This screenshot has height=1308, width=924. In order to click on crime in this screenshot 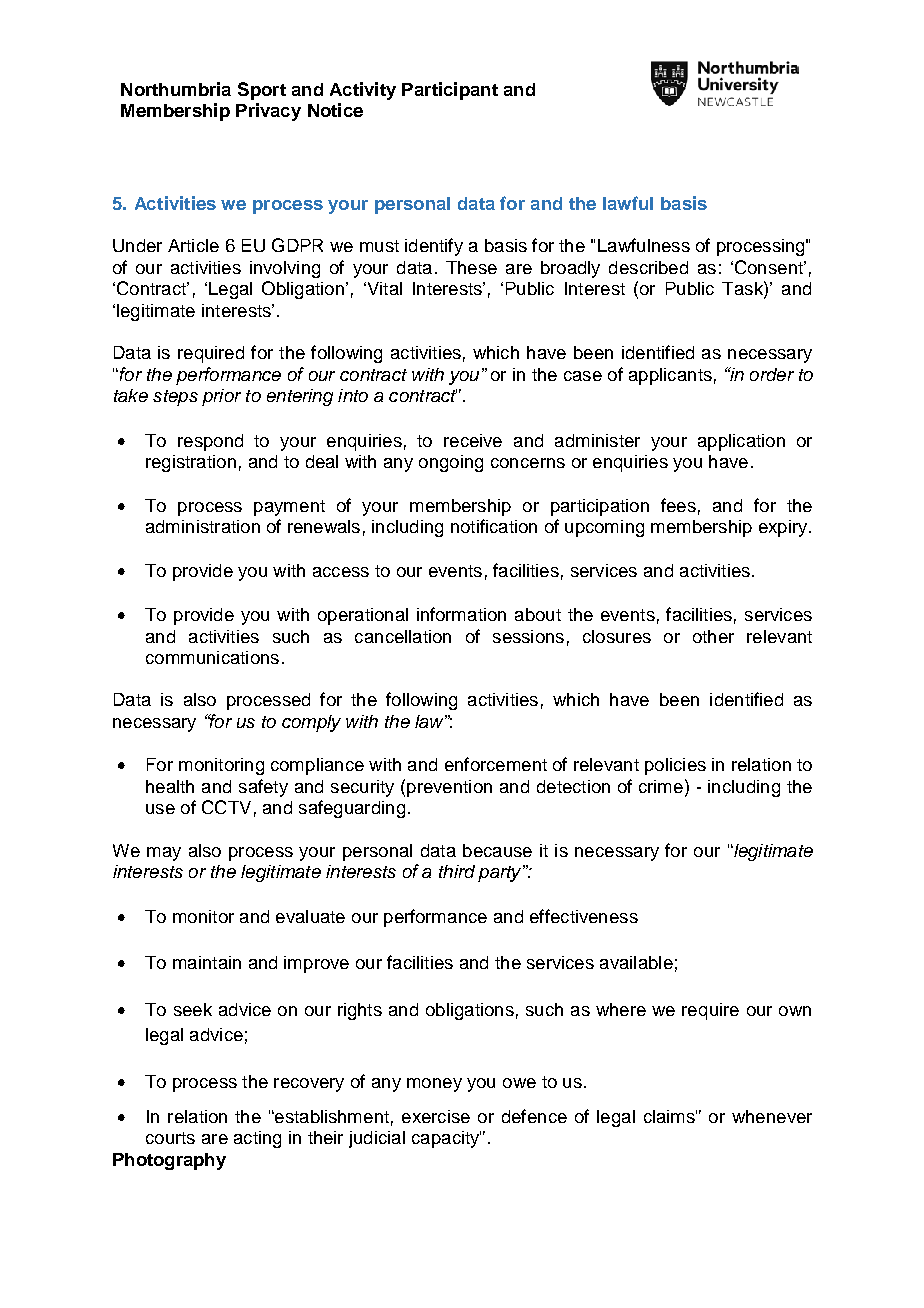, I will do `click(662, 786)`.
